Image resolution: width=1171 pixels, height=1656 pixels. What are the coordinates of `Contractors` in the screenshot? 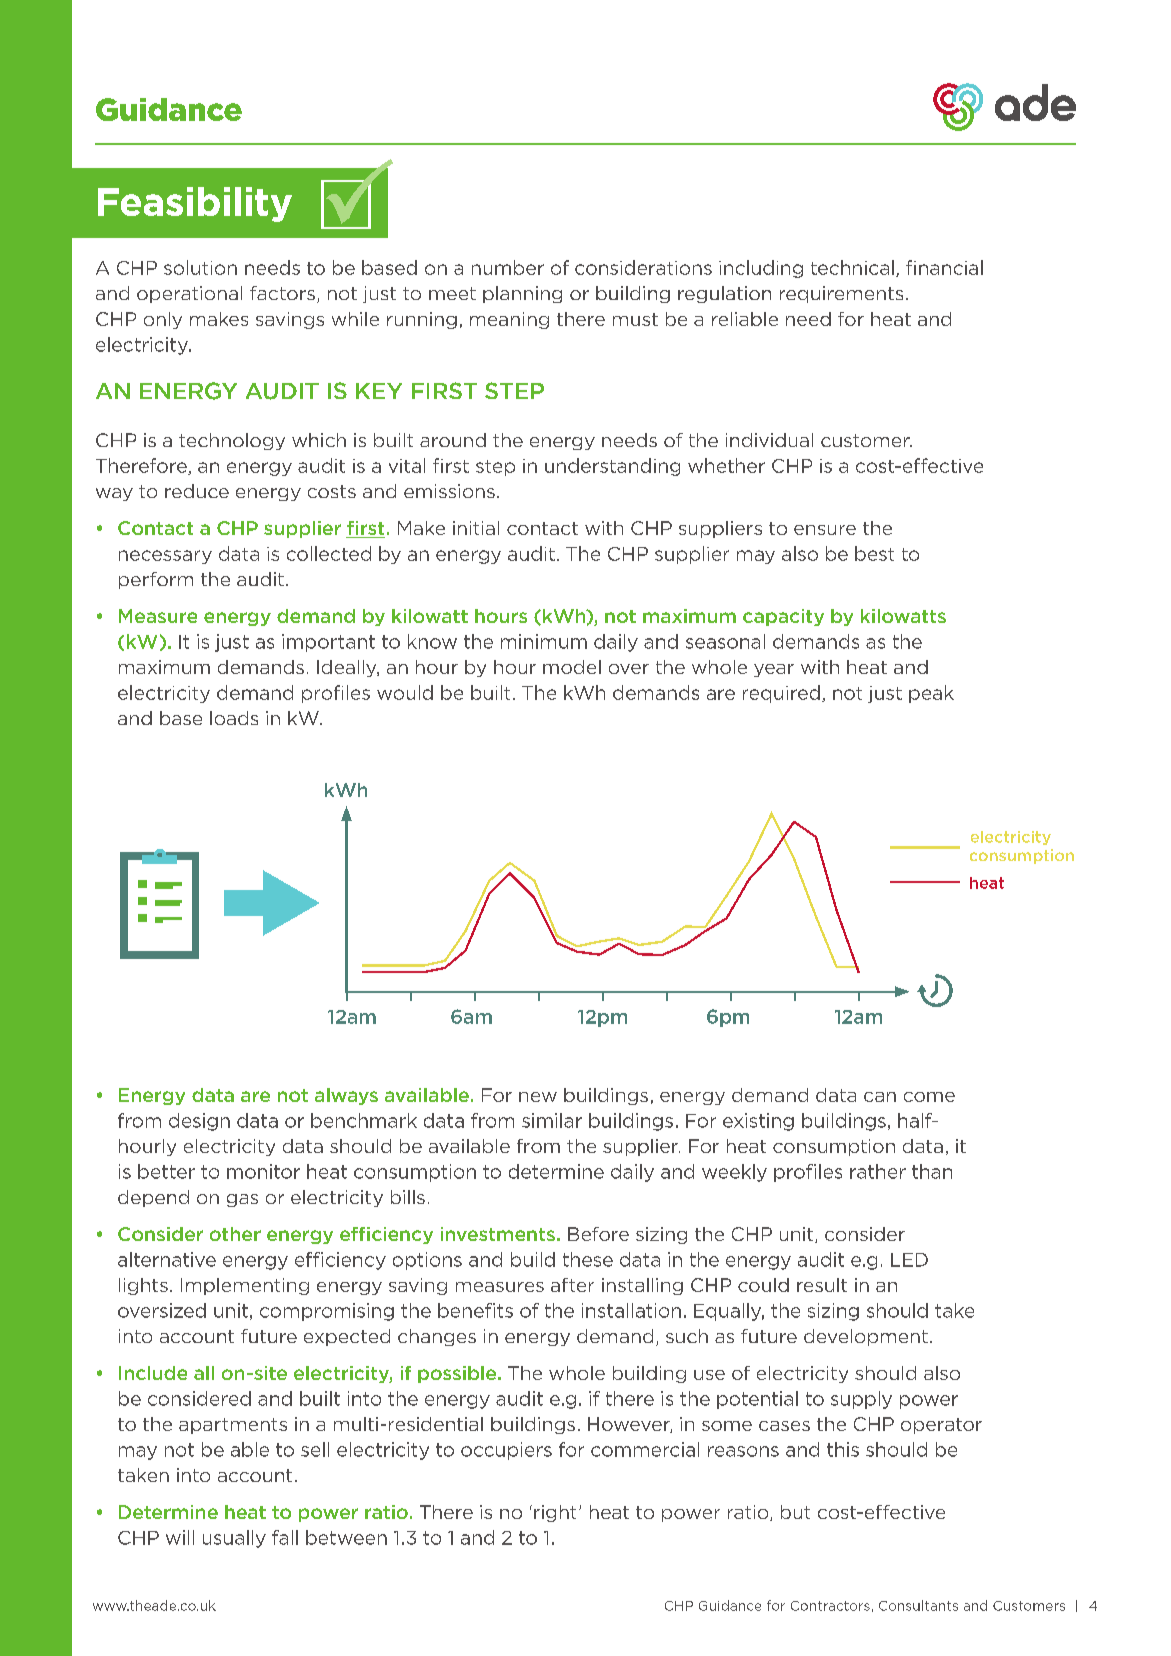 It's located at (830, 1606).
